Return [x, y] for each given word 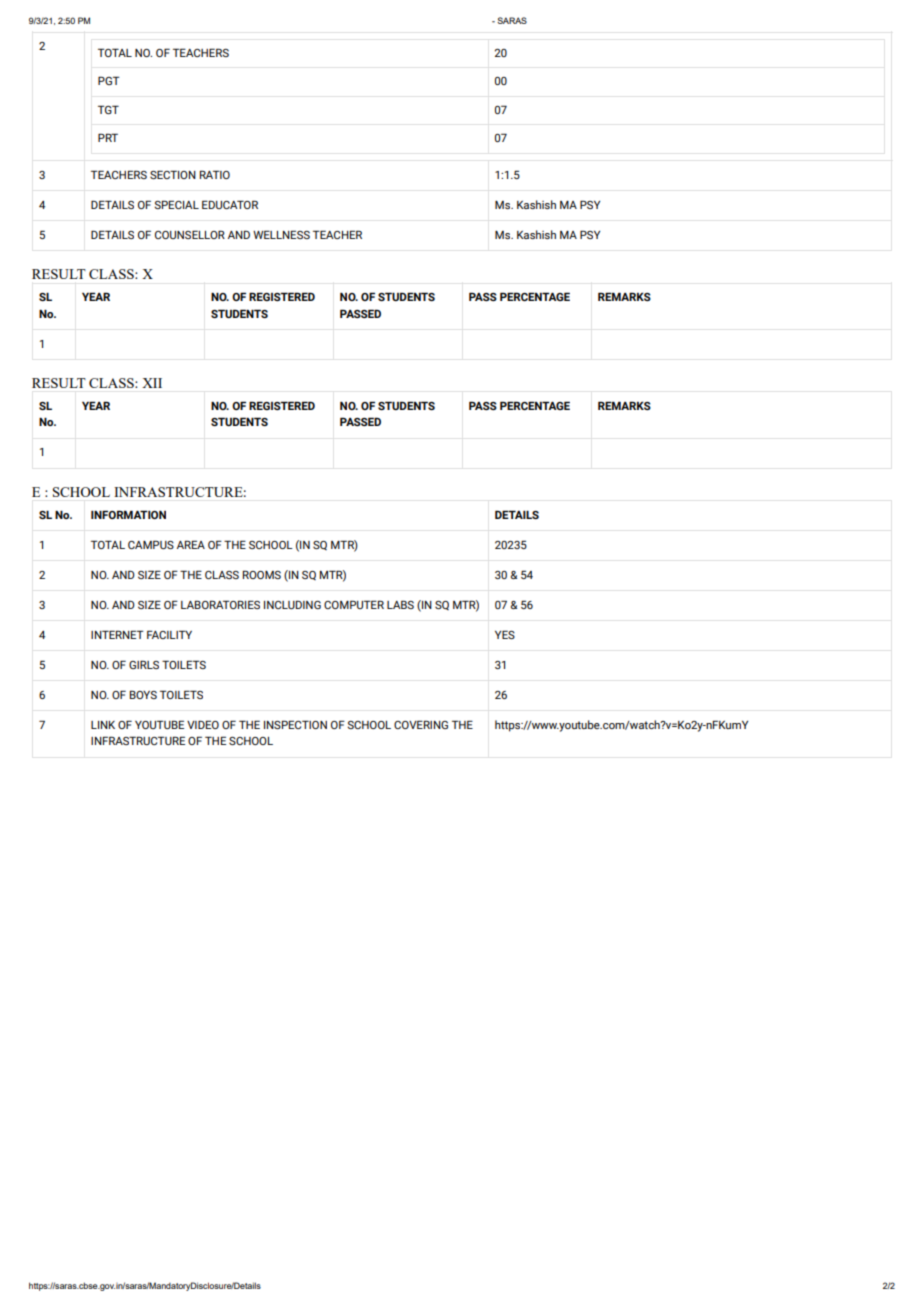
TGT [108, 109]
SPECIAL [176, 204]
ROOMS [262, 574]
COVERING [421, 724]
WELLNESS [281, 234]
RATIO [215, 174]
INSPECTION [295, 724]
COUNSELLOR [190, 234]
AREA [191, 544]
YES [505, 634]
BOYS [143, 694]
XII [152, 383]
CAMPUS [151, 544]
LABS [400, 604]
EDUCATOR [230, 204]
